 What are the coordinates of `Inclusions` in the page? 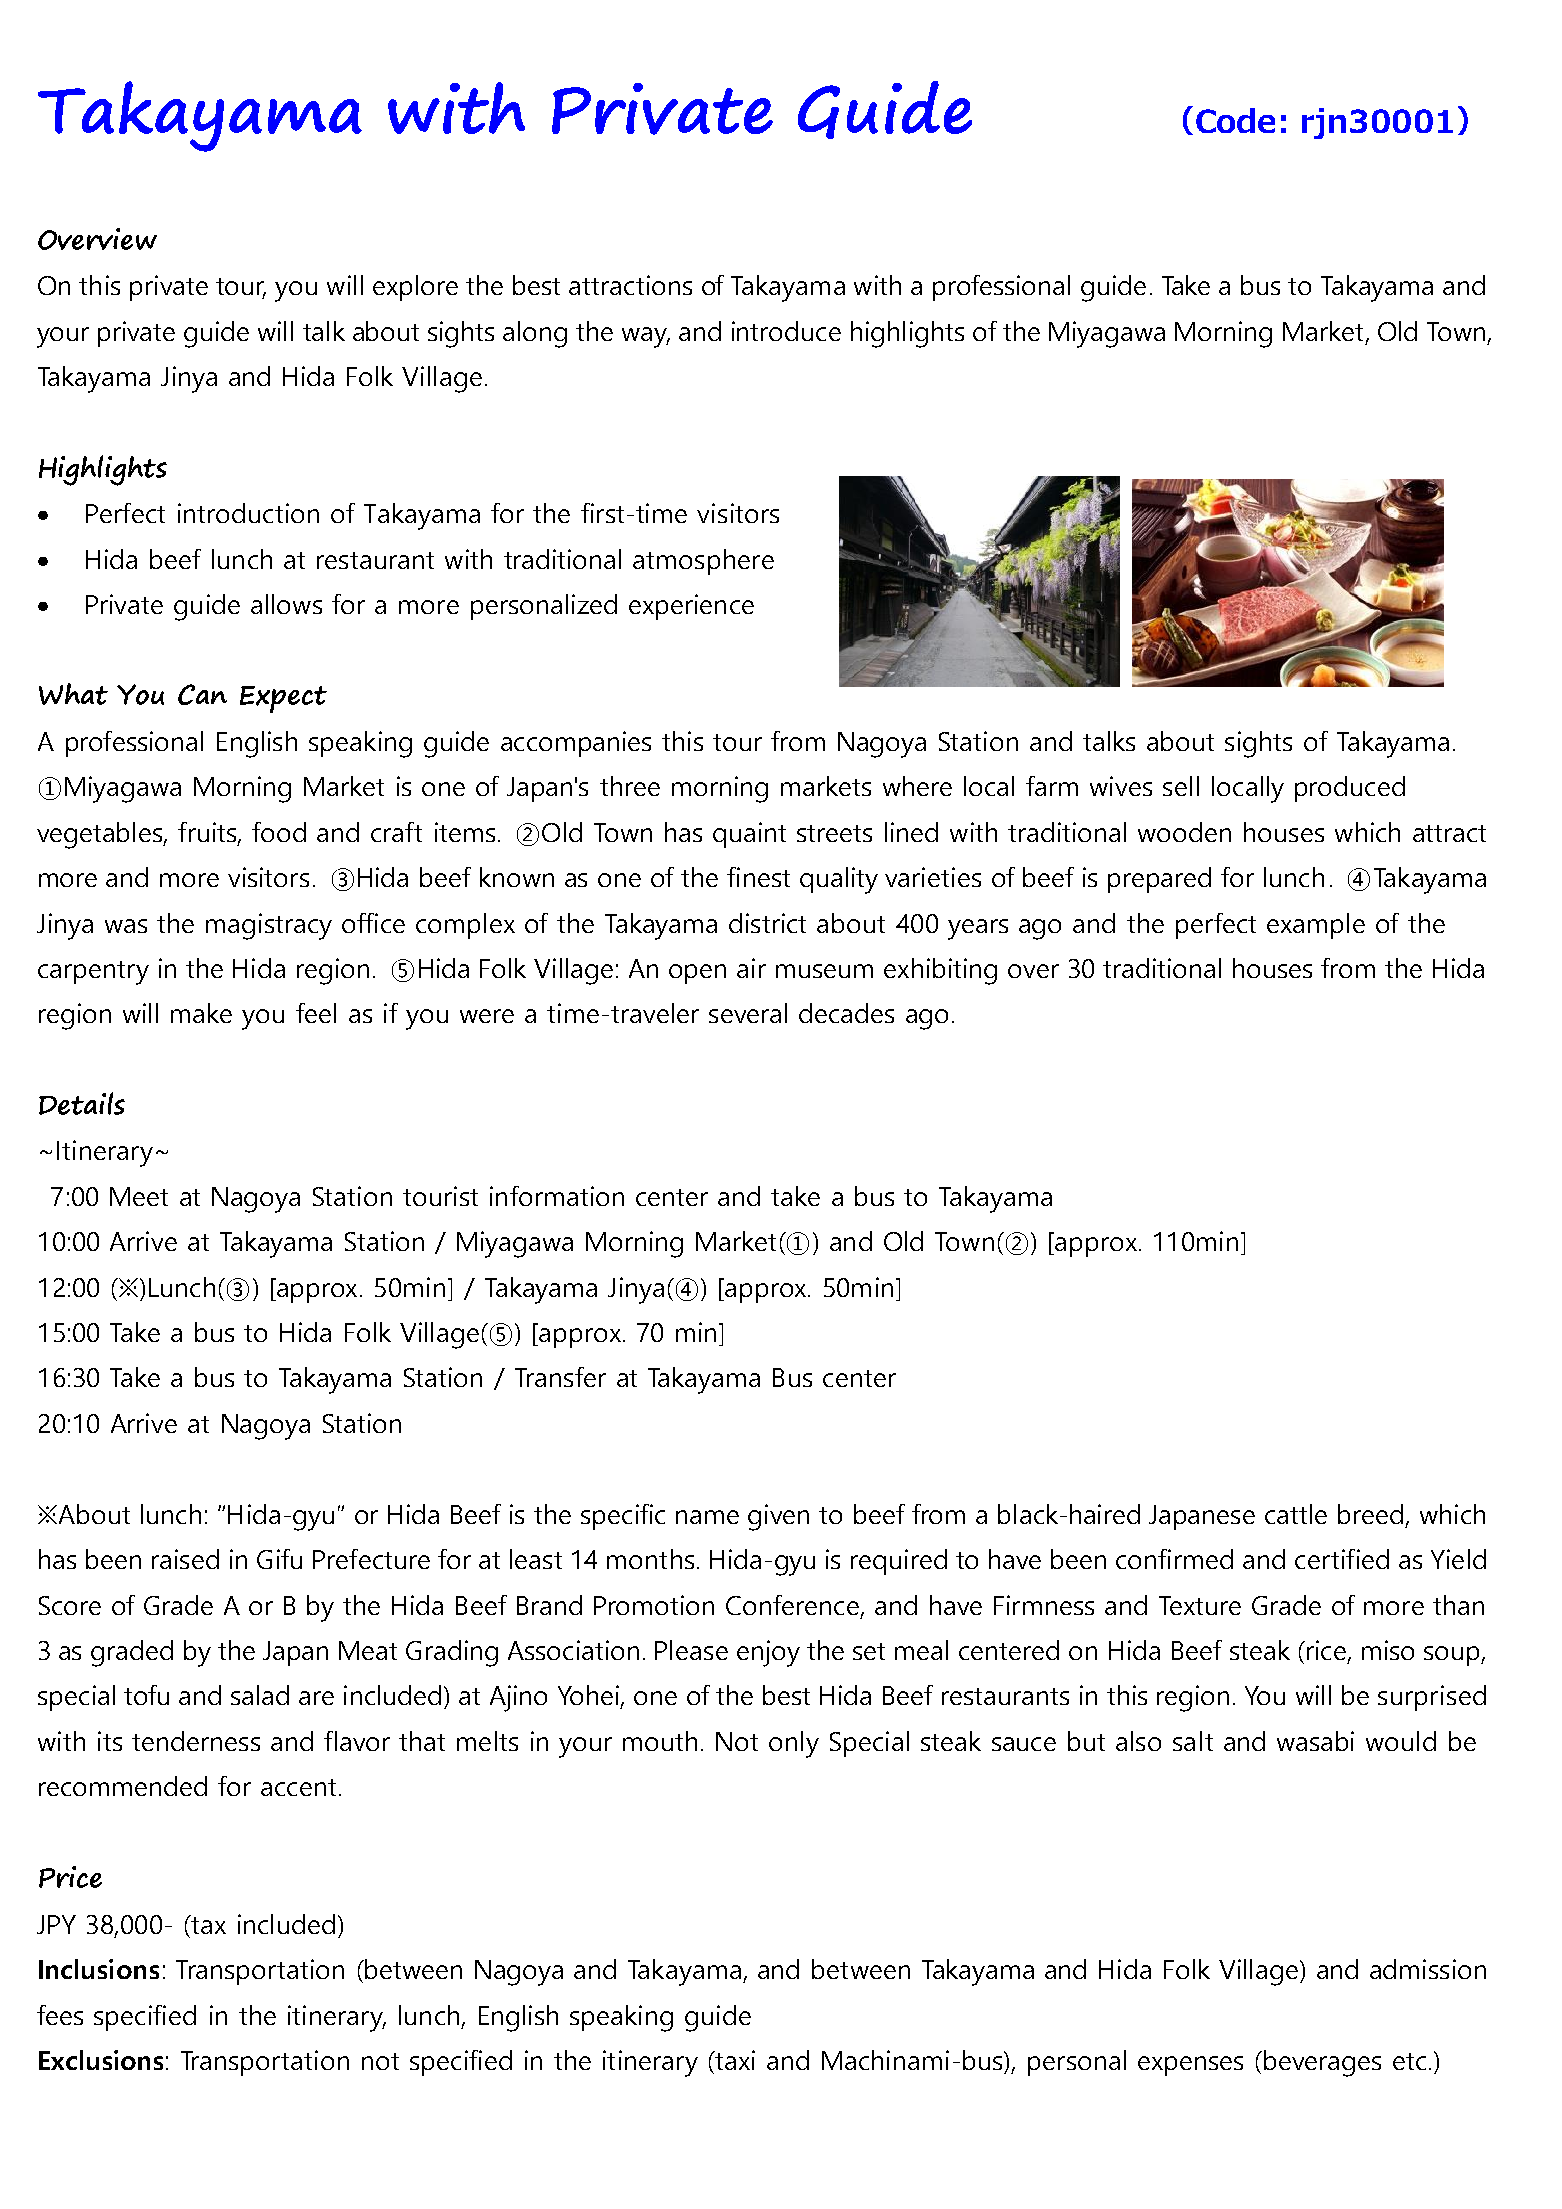 It's located at (99, 1969).
